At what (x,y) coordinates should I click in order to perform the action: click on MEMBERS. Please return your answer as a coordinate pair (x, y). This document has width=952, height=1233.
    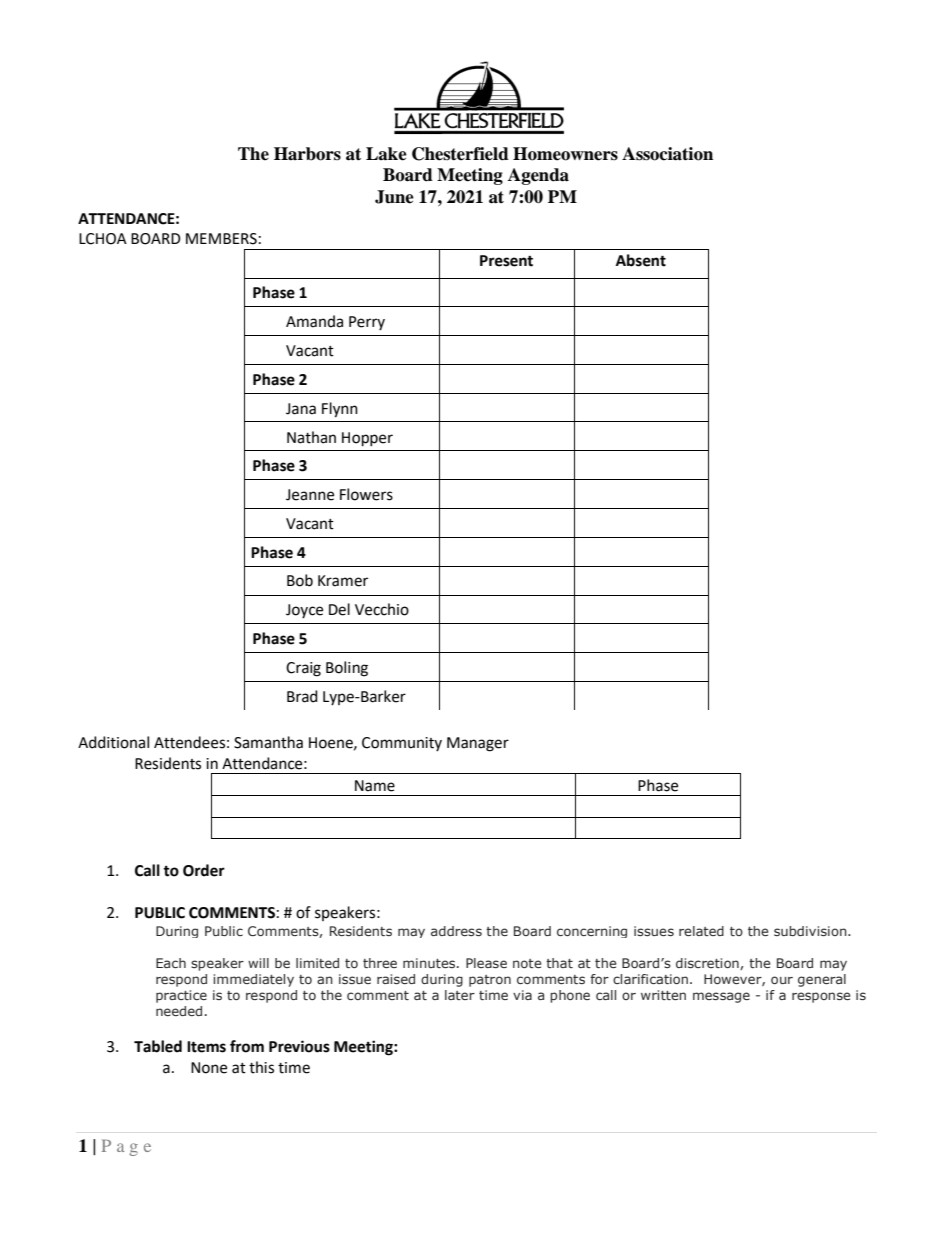
    Looking at the image, I should click on (221, 239).
